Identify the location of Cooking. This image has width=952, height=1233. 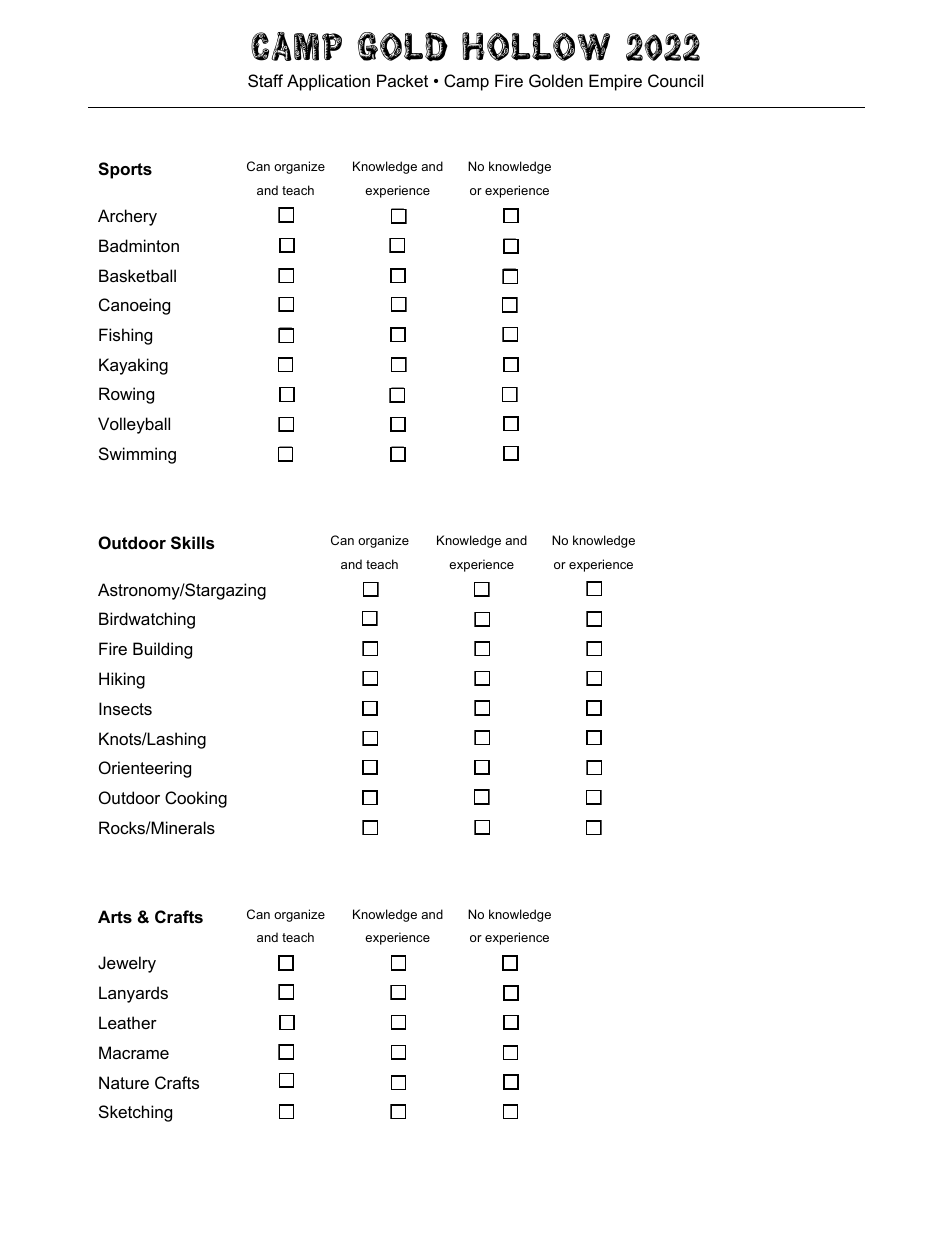
(196, 799).
